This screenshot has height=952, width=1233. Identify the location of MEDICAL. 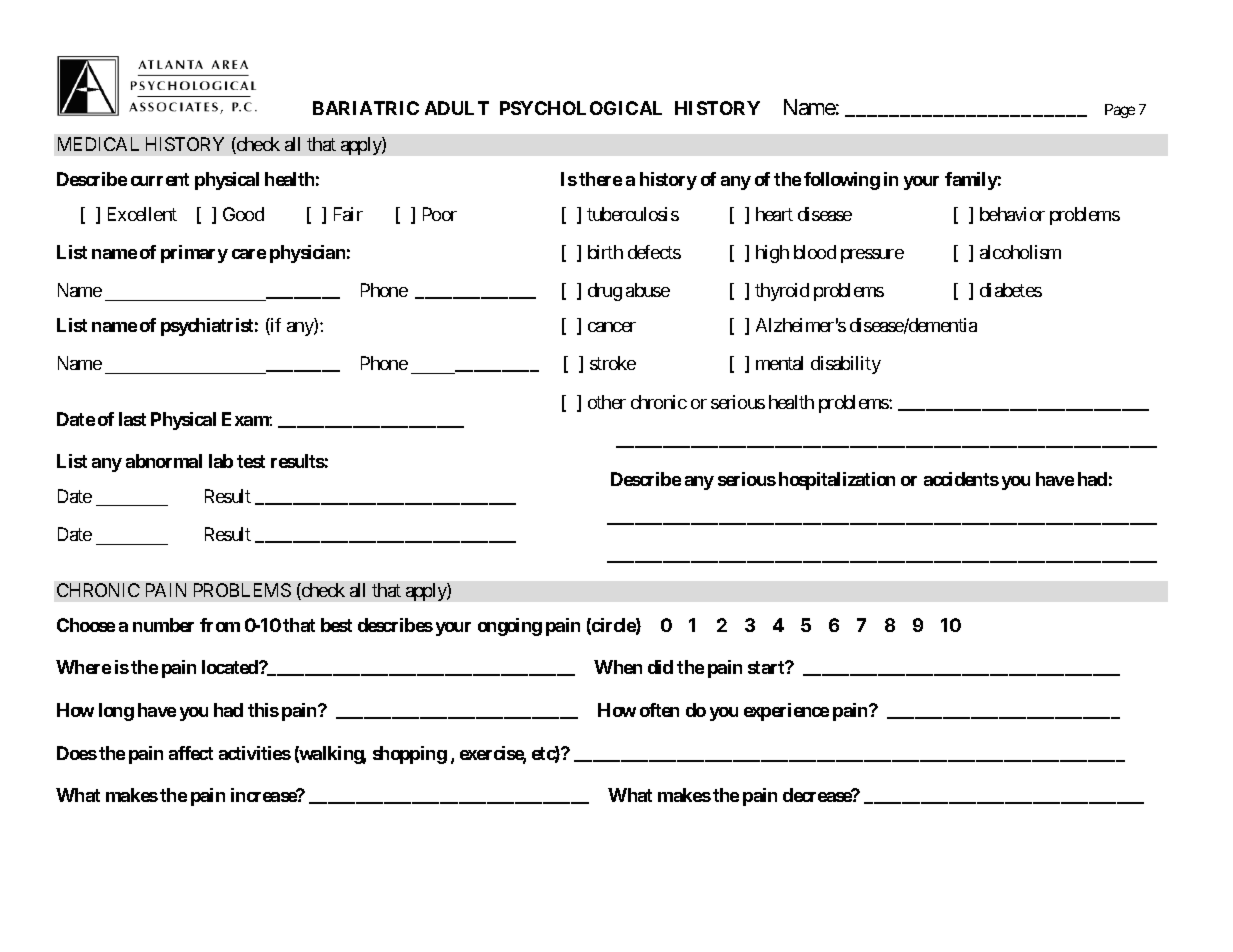
(98, 144).
